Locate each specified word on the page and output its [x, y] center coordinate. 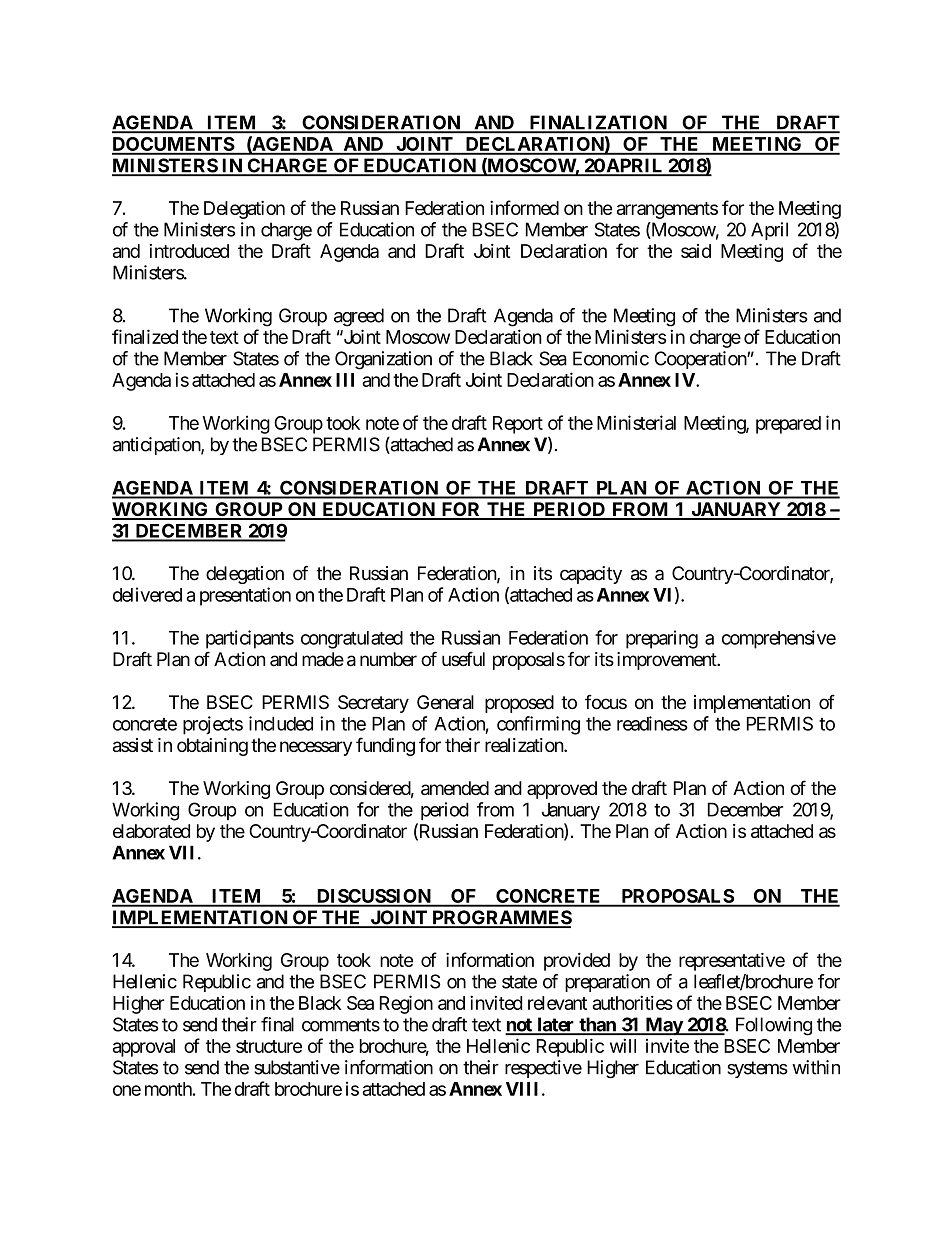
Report [518, 425]
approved [562, 790]
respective [543, 1069]
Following [774, 1026]
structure [269, 1046]
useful [463, 659]
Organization [383, 360]
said [696, 251]
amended [455, 788]
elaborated [151, 831]
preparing [662, 639]
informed [524, 207]
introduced [189, 251]
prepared [788, 425]
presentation [245, 596]
